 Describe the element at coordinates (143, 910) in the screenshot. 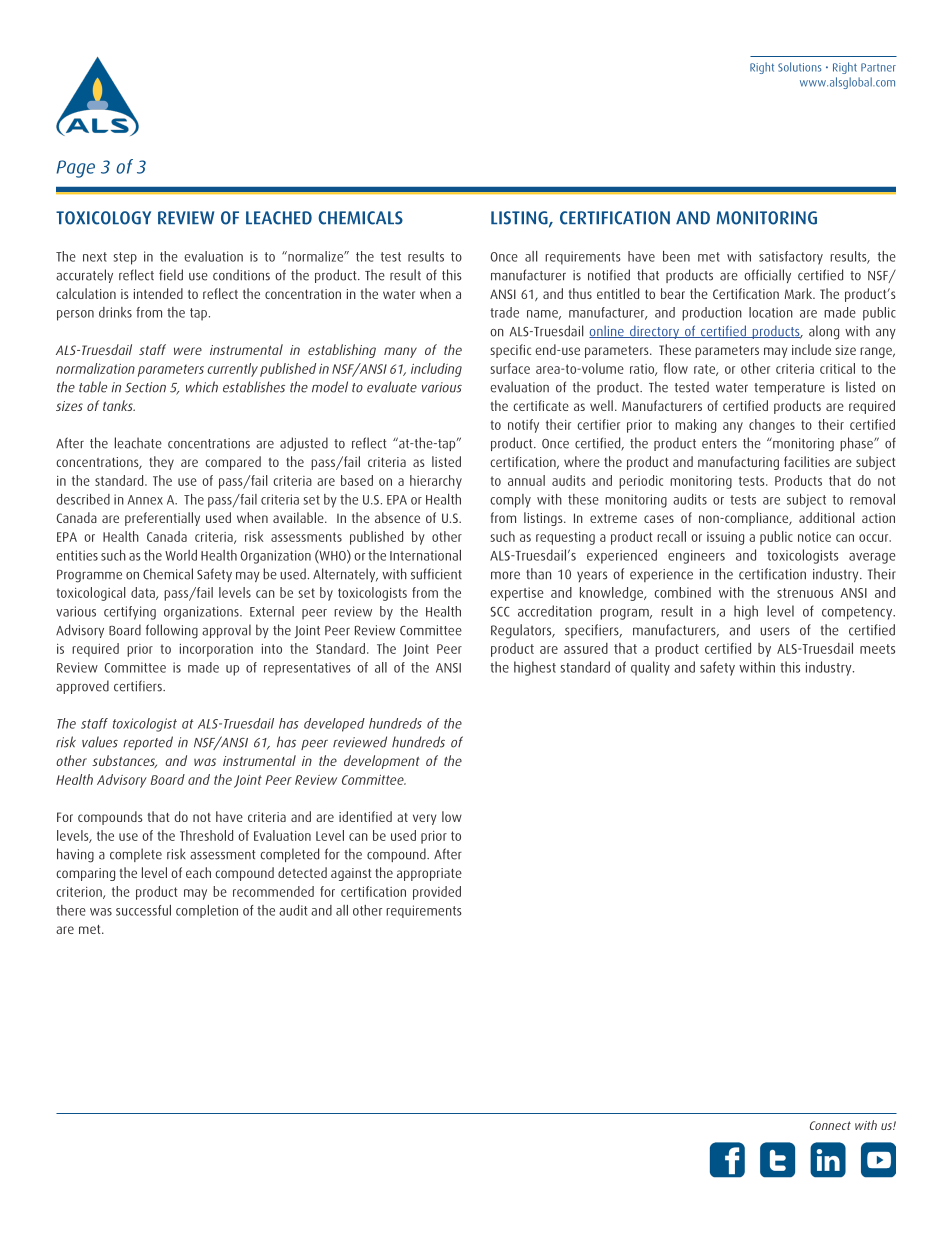

I see `successful` at that location.
